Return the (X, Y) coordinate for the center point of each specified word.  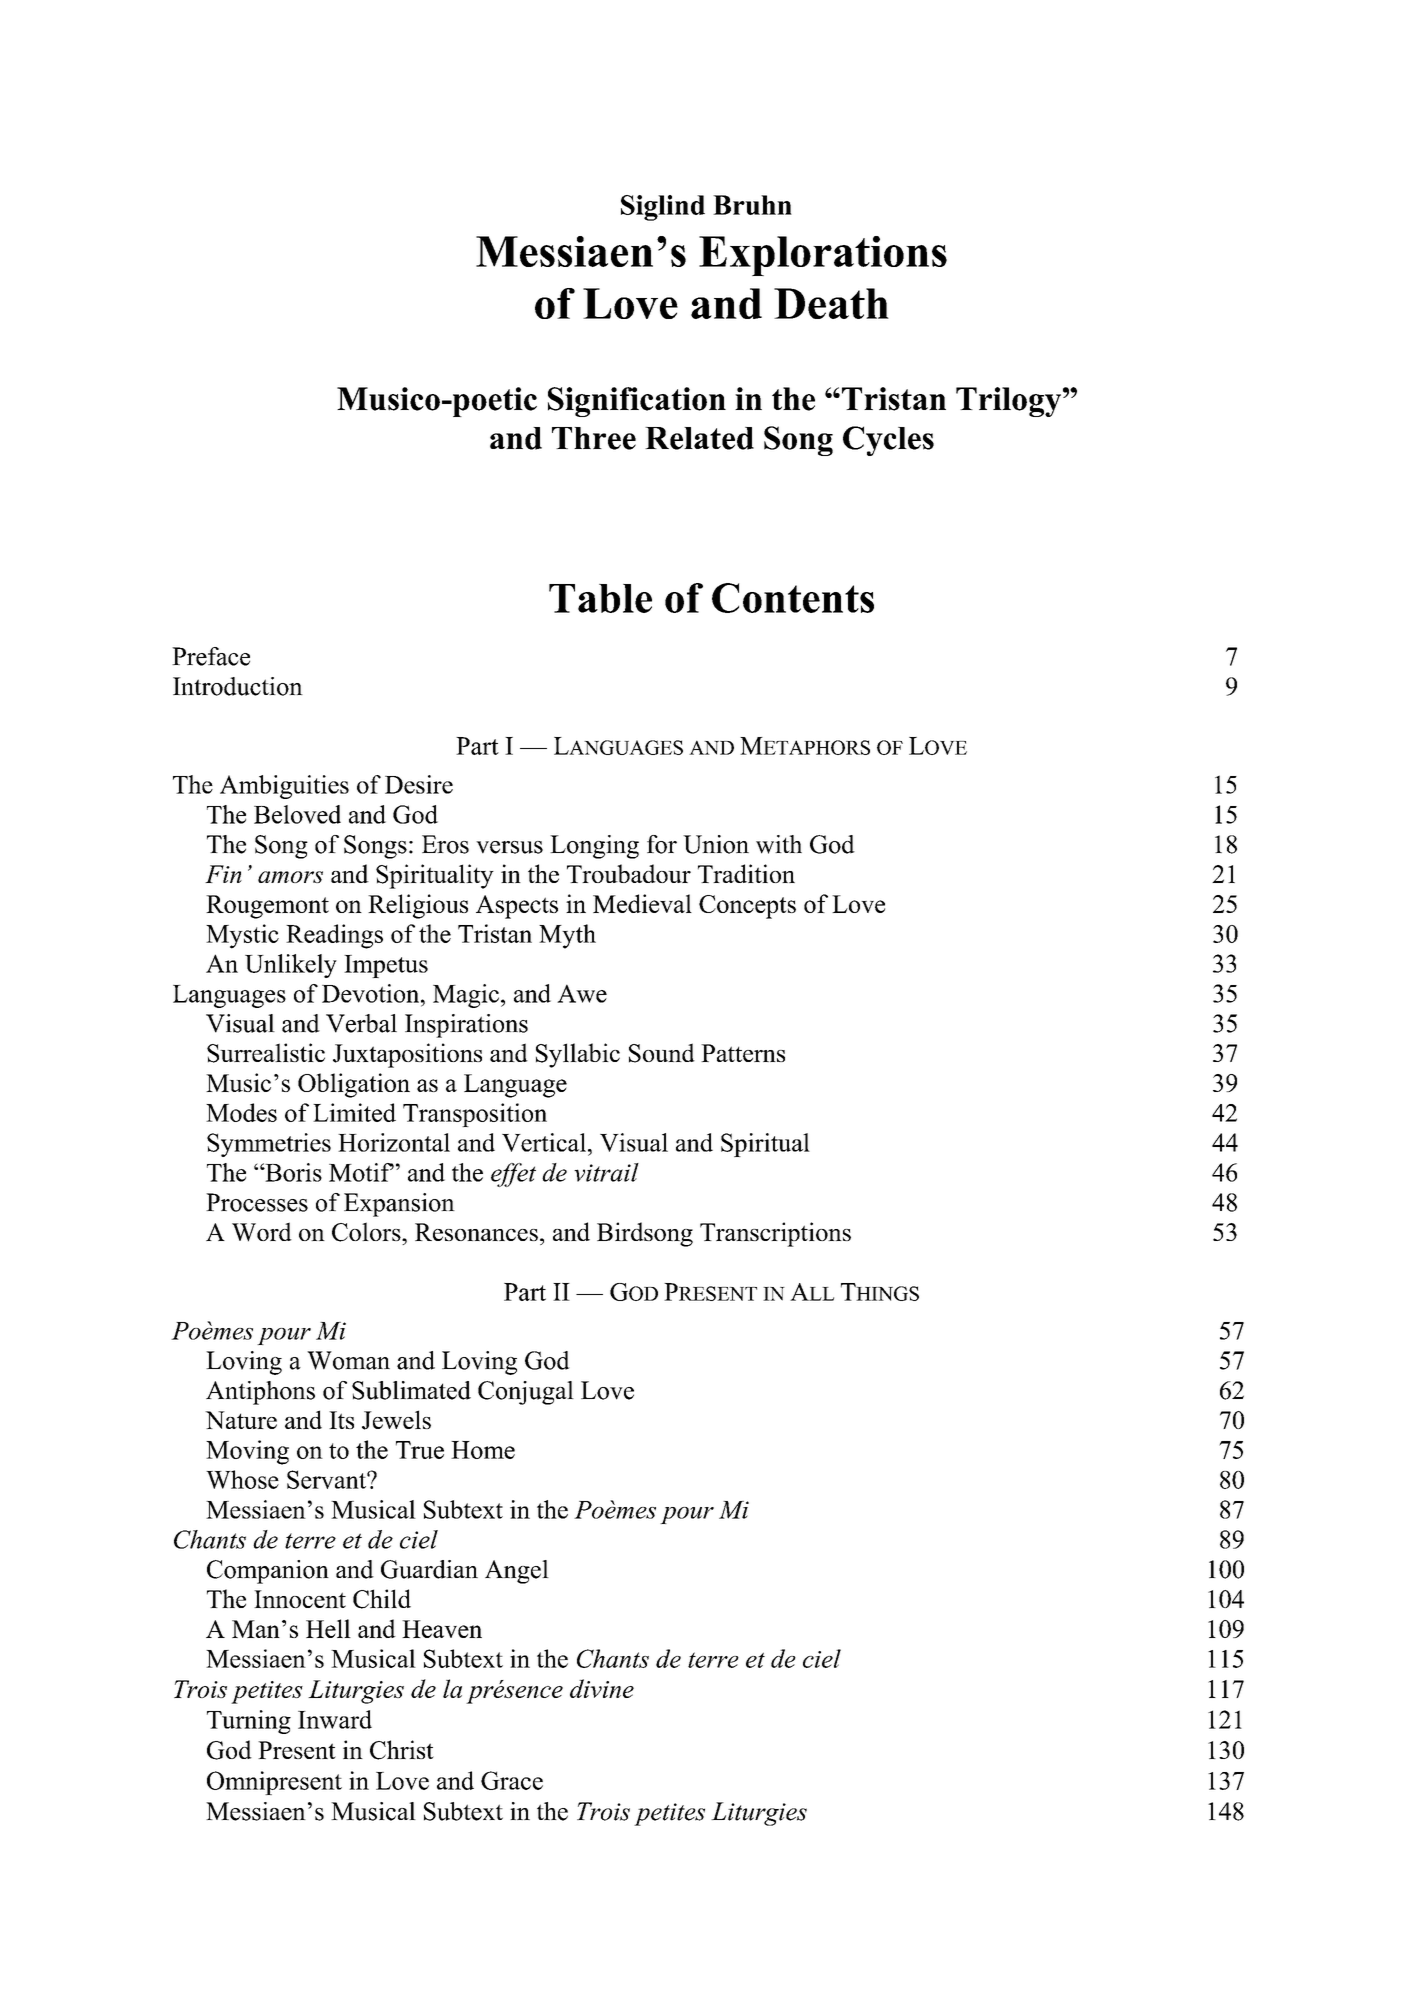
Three (594, 438)
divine (602, 1688)
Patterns (743, 1053)
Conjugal (526, 1393)
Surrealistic (266, 1053)
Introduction (238, 686)
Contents (793, 598)
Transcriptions (775, 1234)
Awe (582, 993)
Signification (637, 402)
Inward (335, 1719)
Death (831, 303)
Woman (348, 1360)
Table (600, 598)
